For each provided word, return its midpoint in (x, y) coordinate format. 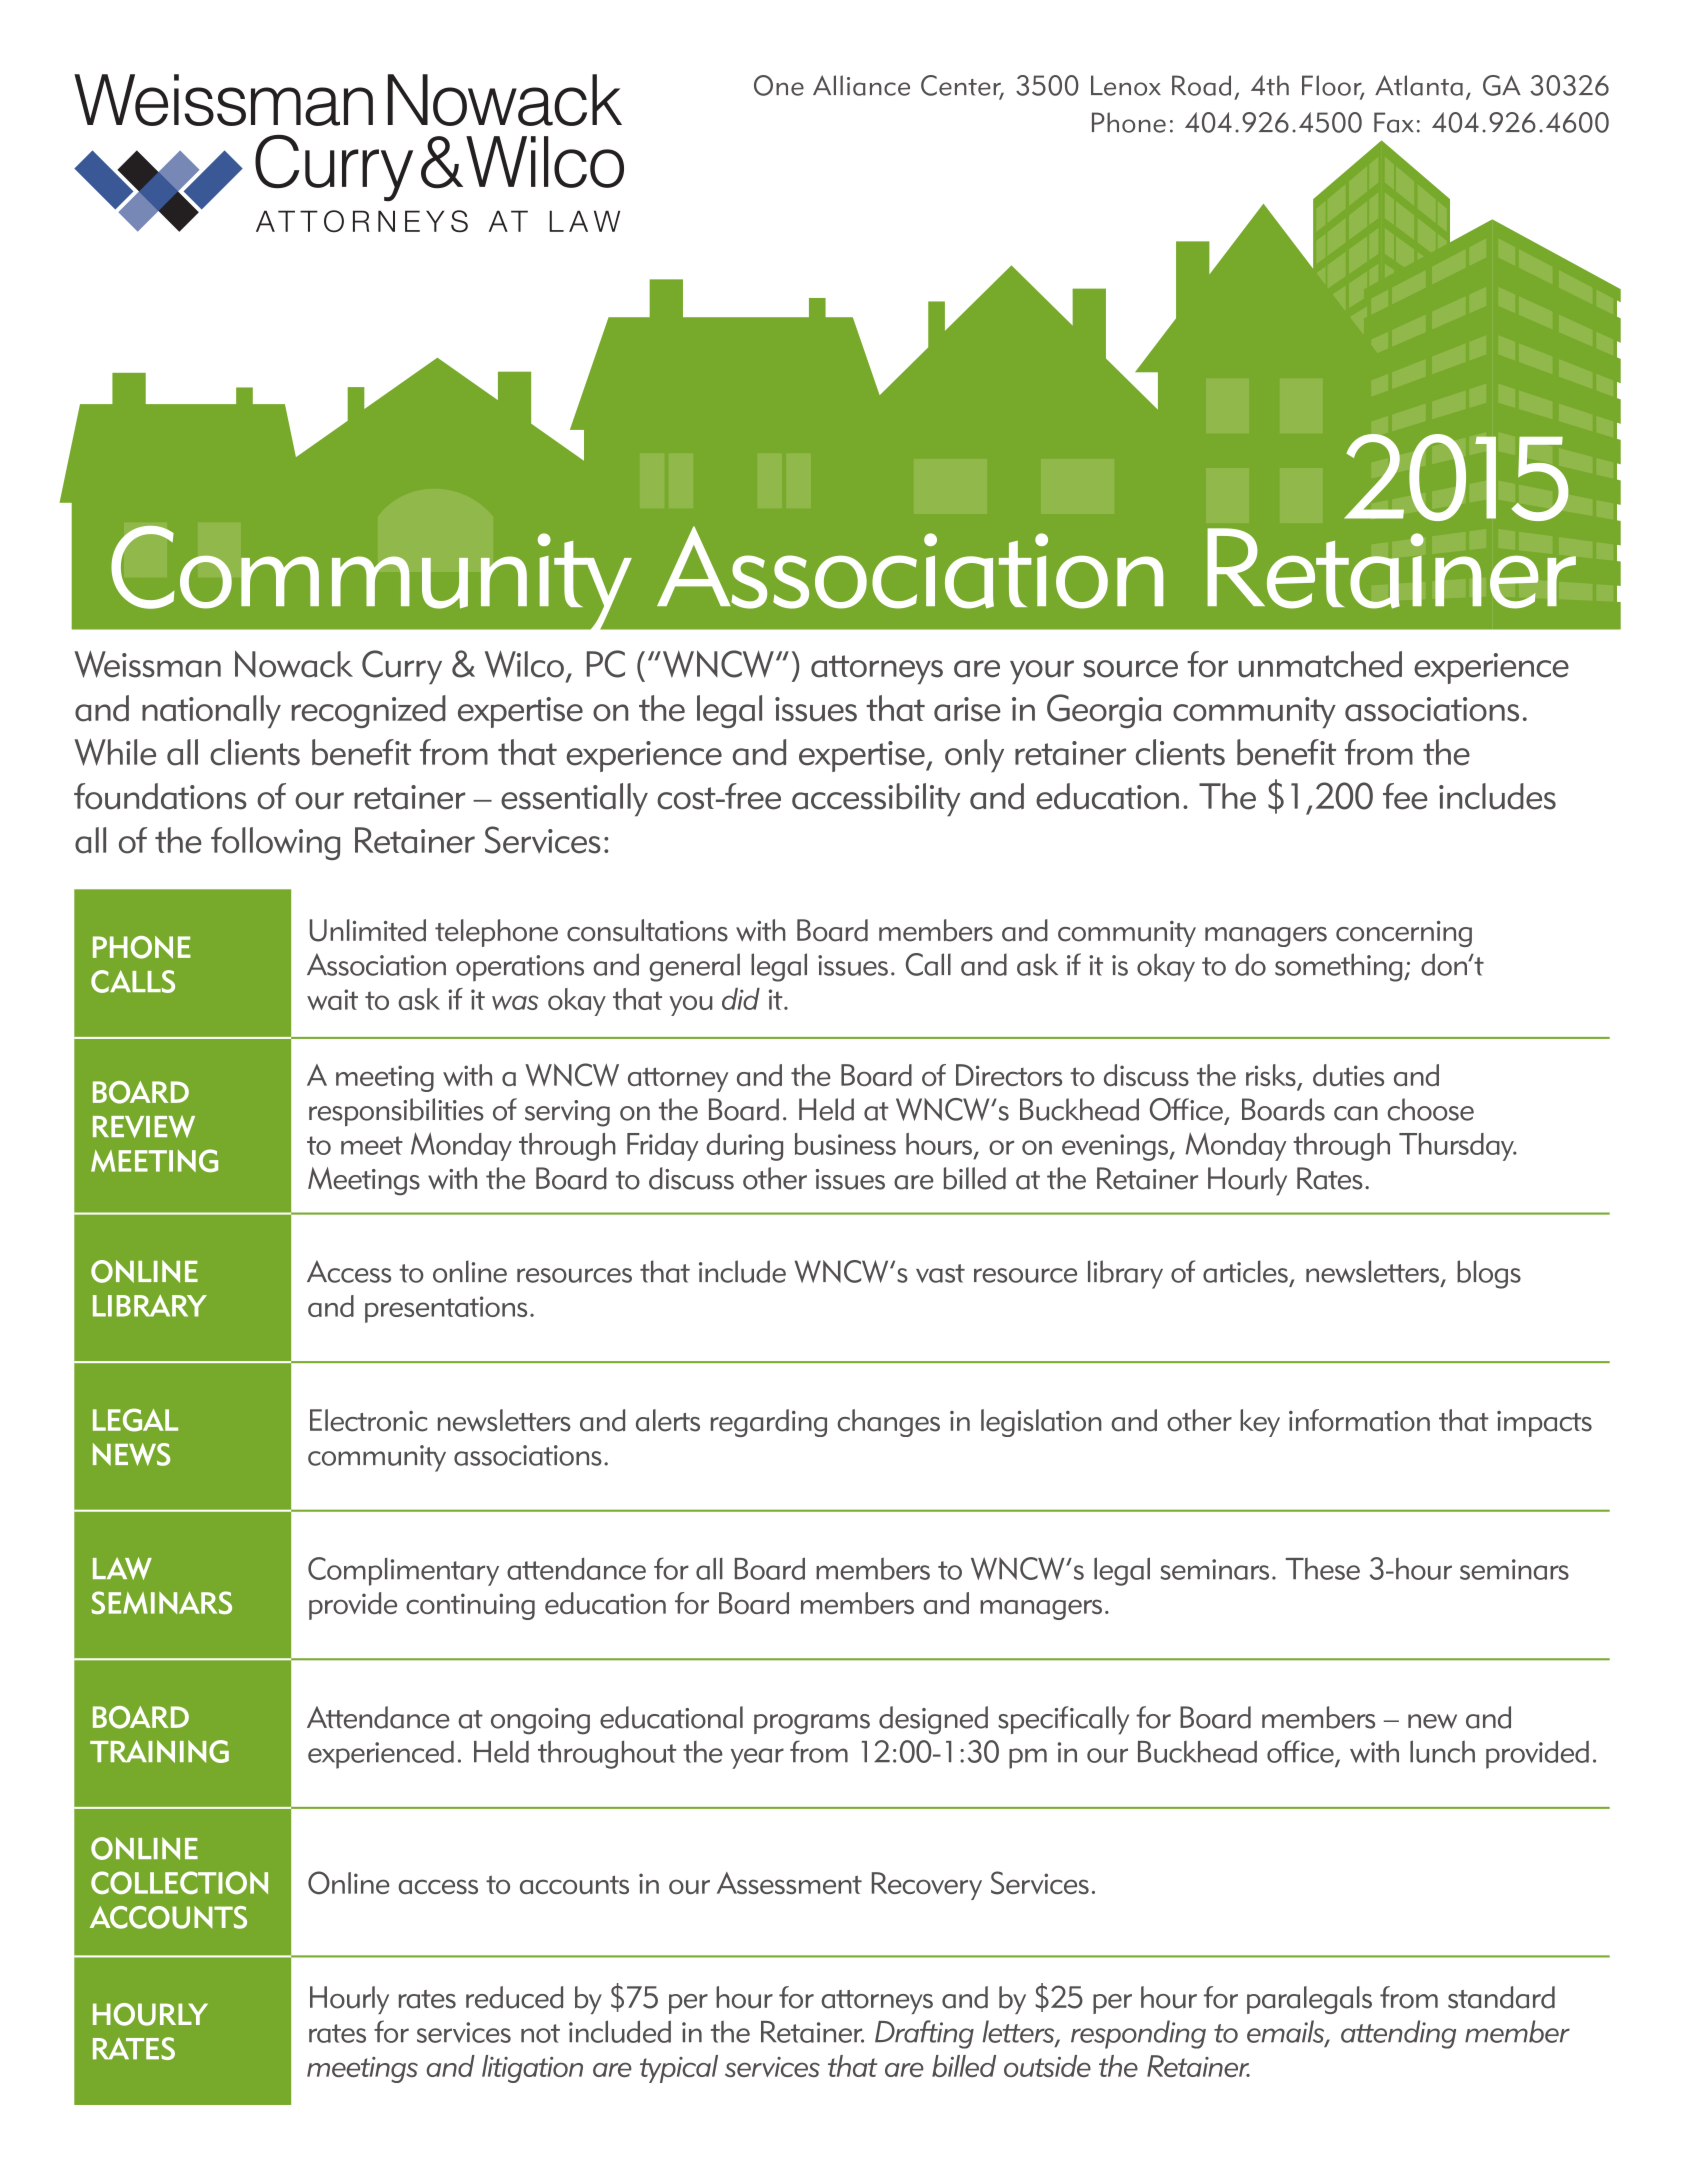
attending (1398, 2034)
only (974, 755)
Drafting (924, 2034)
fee (1405, 796)
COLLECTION (179, 1882)
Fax (1394, 122)
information (1359, 1420)
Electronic (368, 1420)
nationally (211, 711)
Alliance (861, 85)
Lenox (1126, 85)
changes (889, 1423)
